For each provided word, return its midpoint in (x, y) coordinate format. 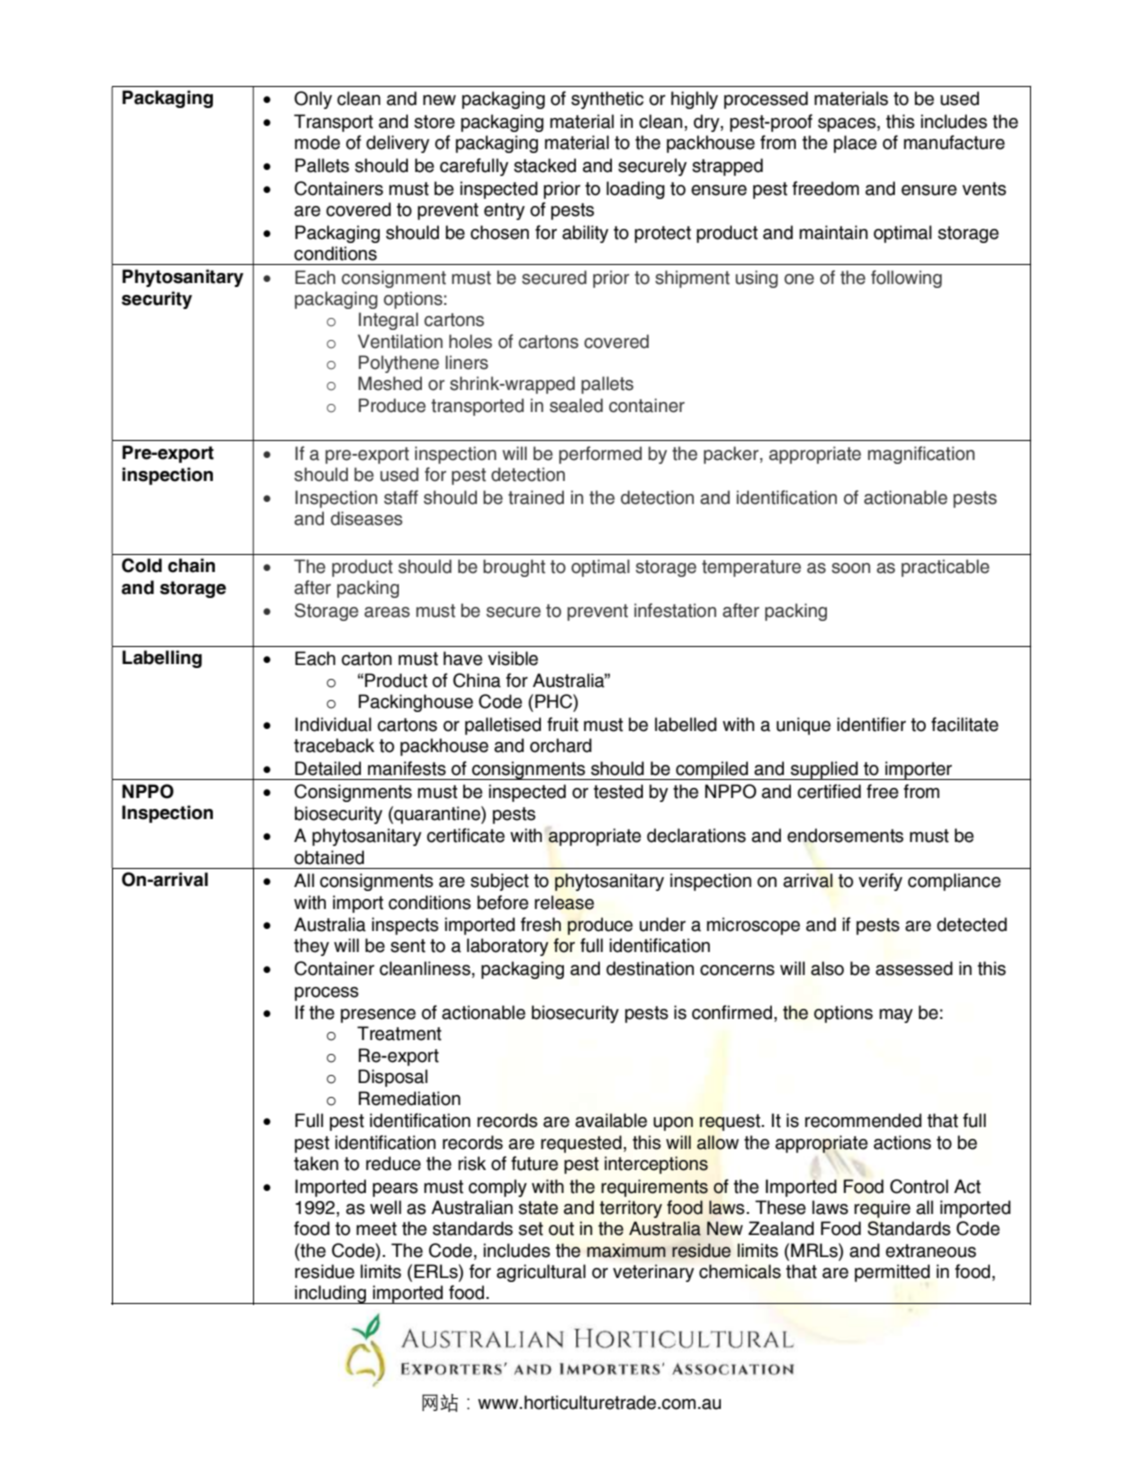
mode (317, 142)
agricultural (541, 1273)
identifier (871, 724)
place (855, 144)
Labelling (162, 659)
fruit (563, 724)
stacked (545, 165)
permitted (892, 1273)
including (330, 1294)
